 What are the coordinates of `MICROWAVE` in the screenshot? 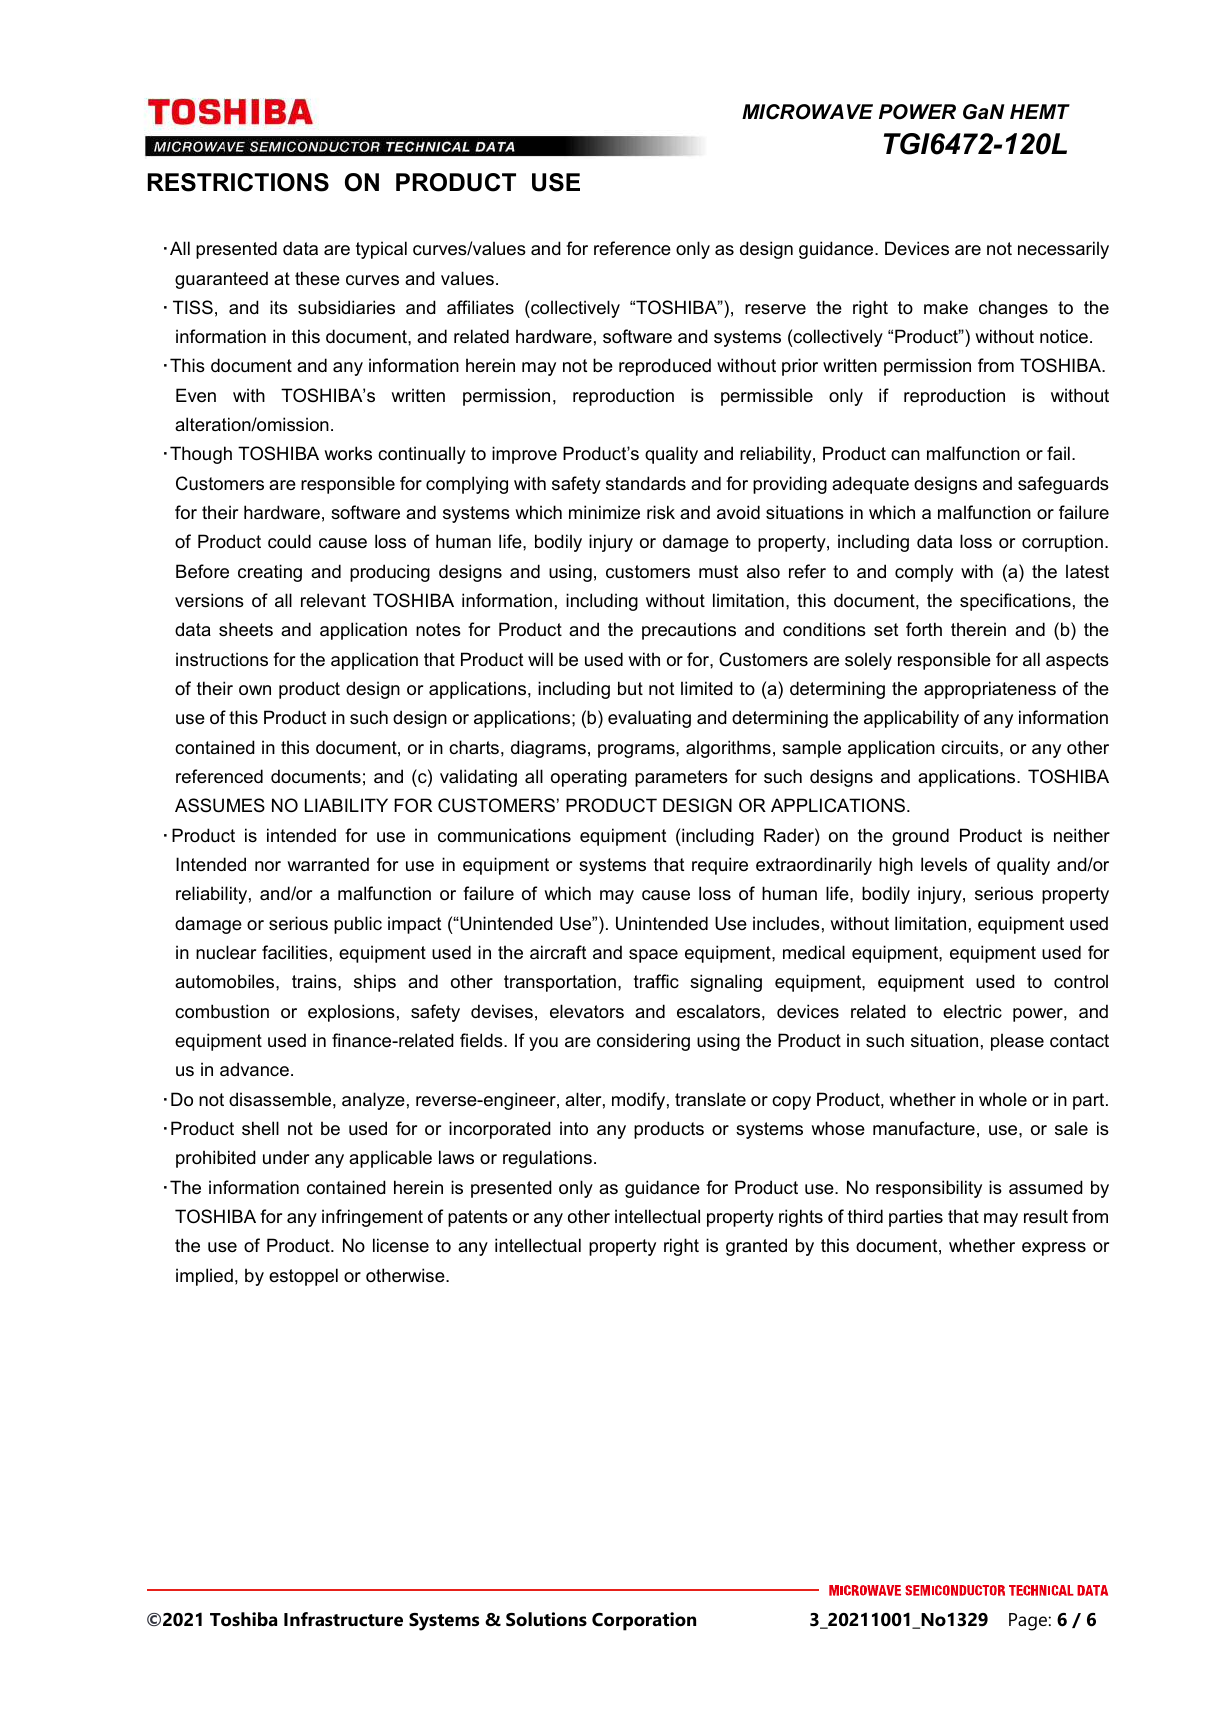 It's located at (807, 112).
